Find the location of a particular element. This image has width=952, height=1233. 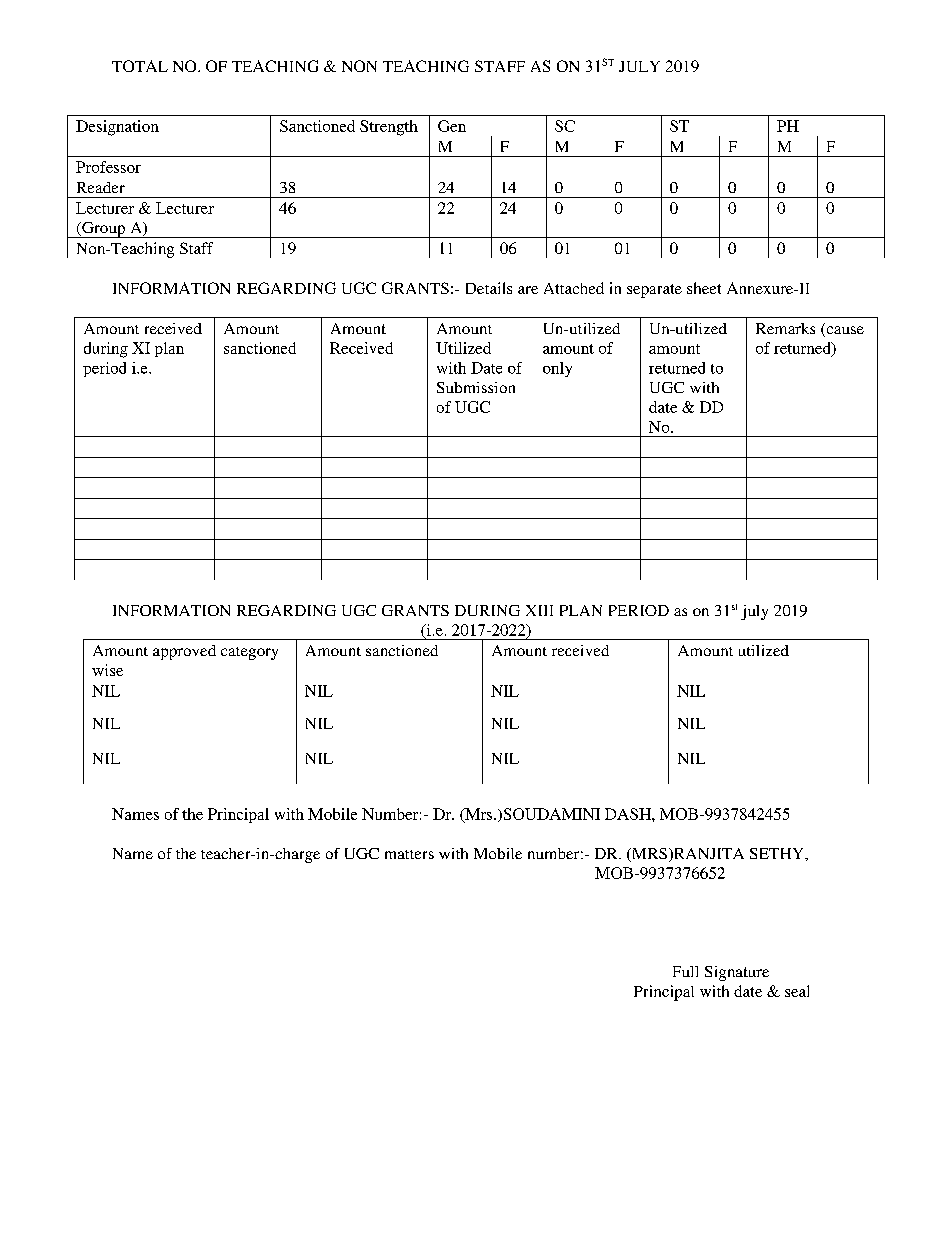

matters is located at coordinates (409, 854).
